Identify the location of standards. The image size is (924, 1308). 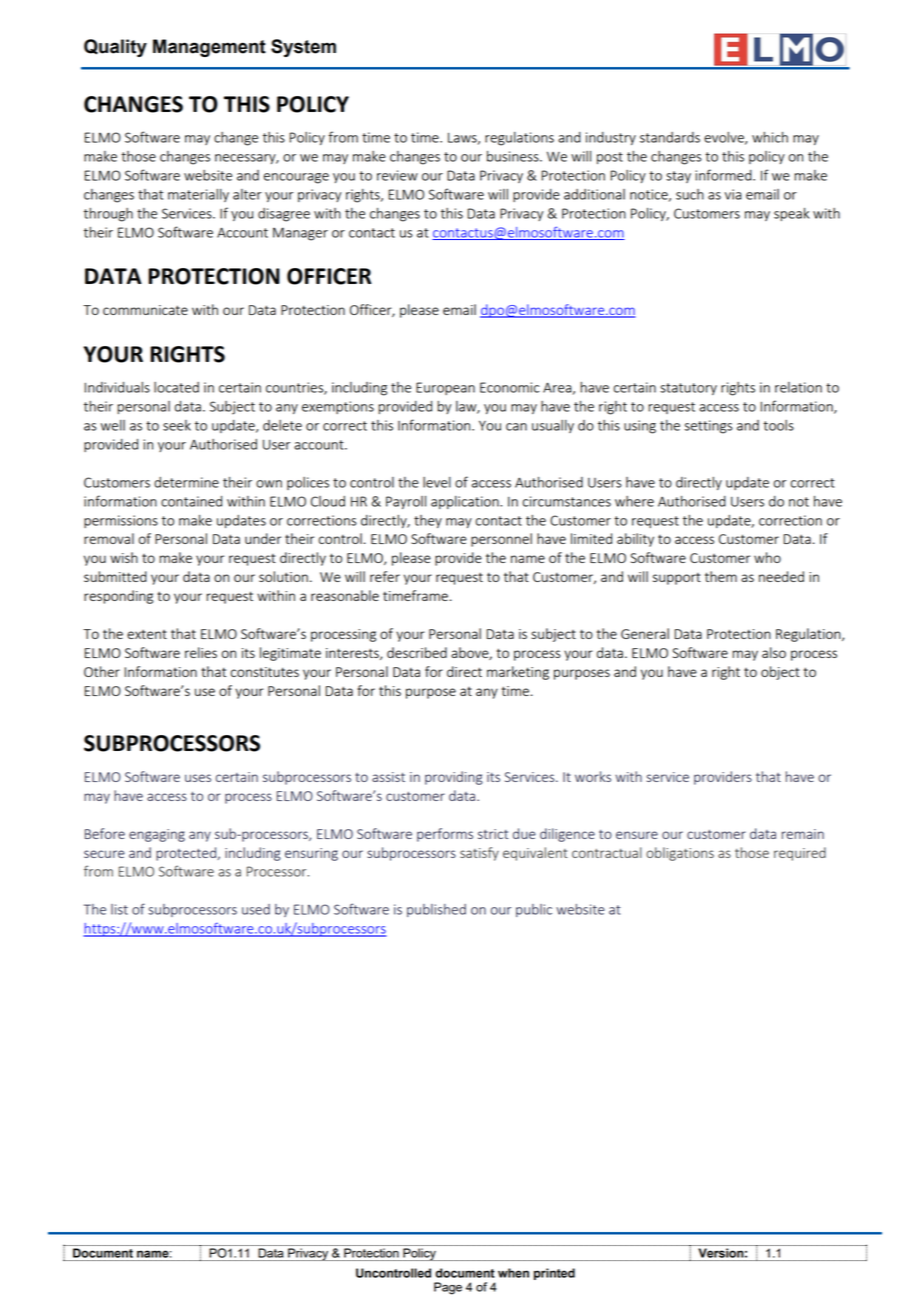
(670, 137).
